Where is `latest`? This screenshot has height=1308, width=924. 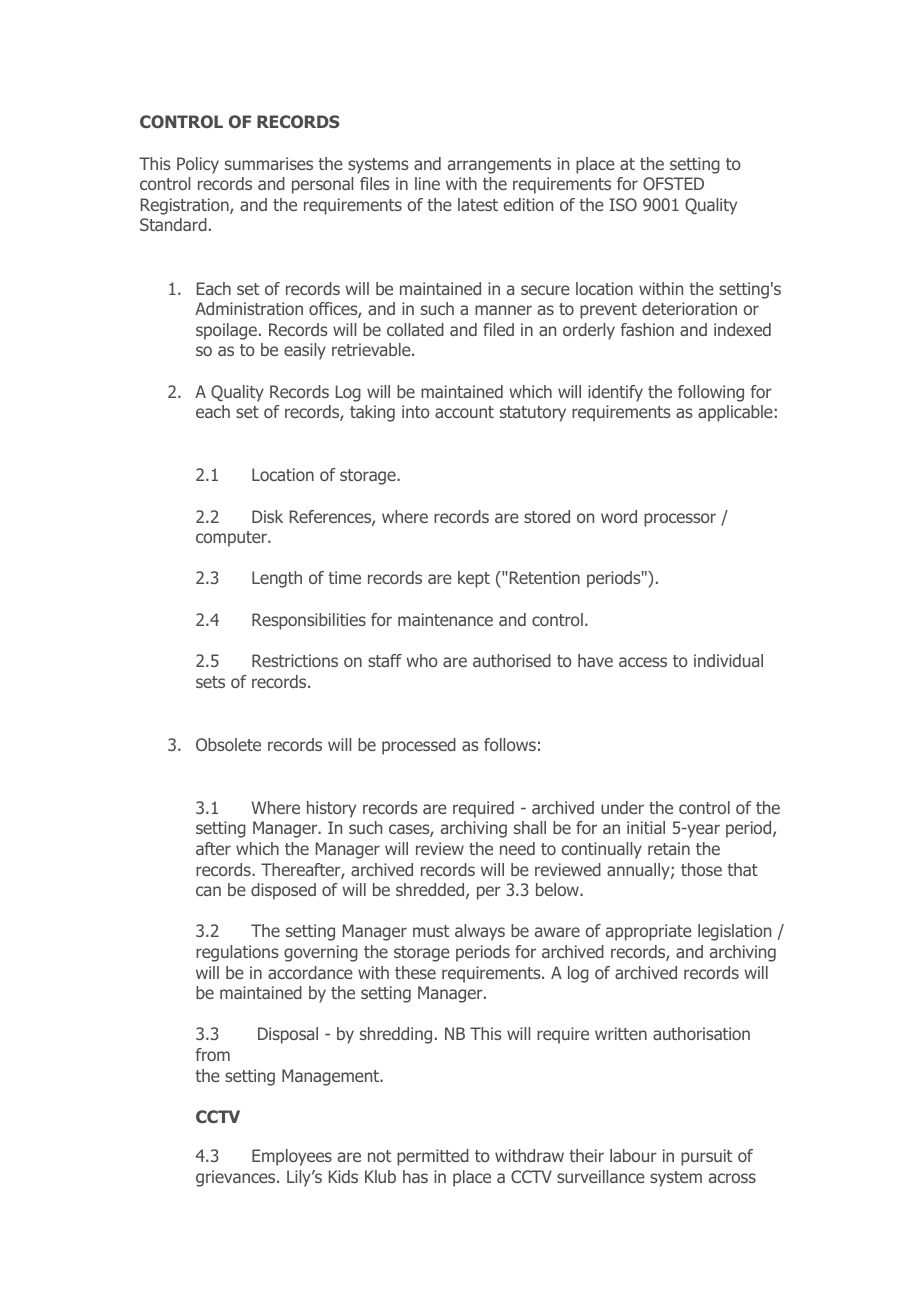 latest is located at coordinates (478, 204).
